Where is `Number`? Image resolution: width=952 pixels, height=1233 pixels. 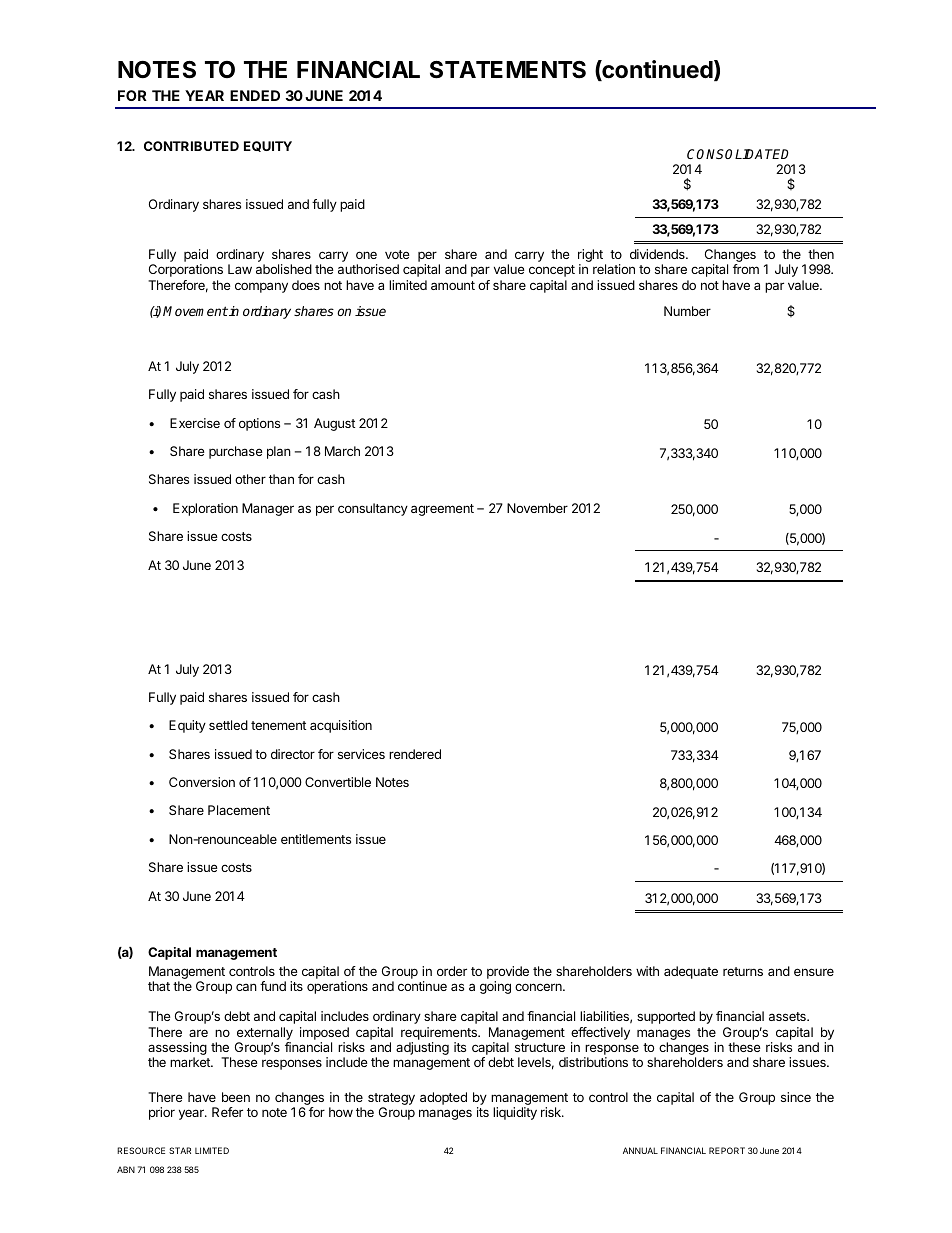
Number is located at coordinates (687, 311).
